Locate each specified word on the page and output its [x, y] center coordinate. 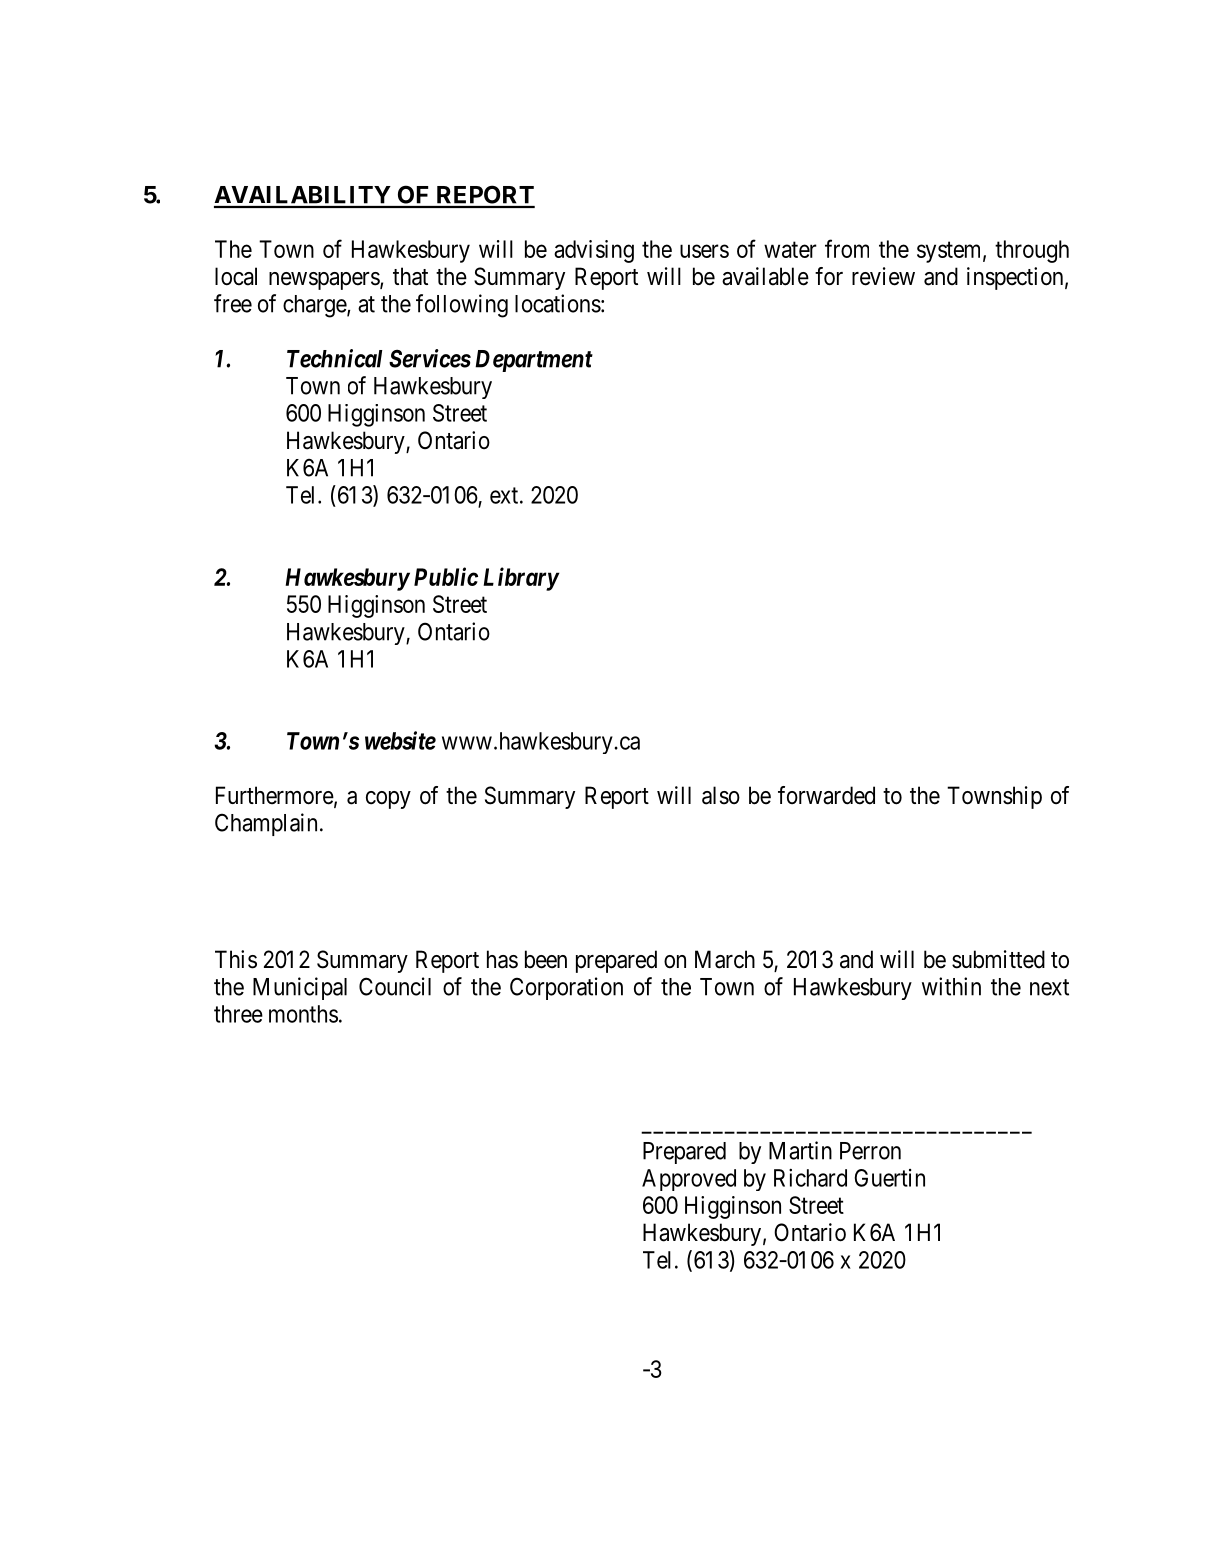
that [410, 276]
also [721, 795]
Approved [689, 1180]
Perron [870, 1151]
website [400, 740]
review [883, 276]
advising [594, 251]
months [303, 1014]
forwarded [826, 795]
